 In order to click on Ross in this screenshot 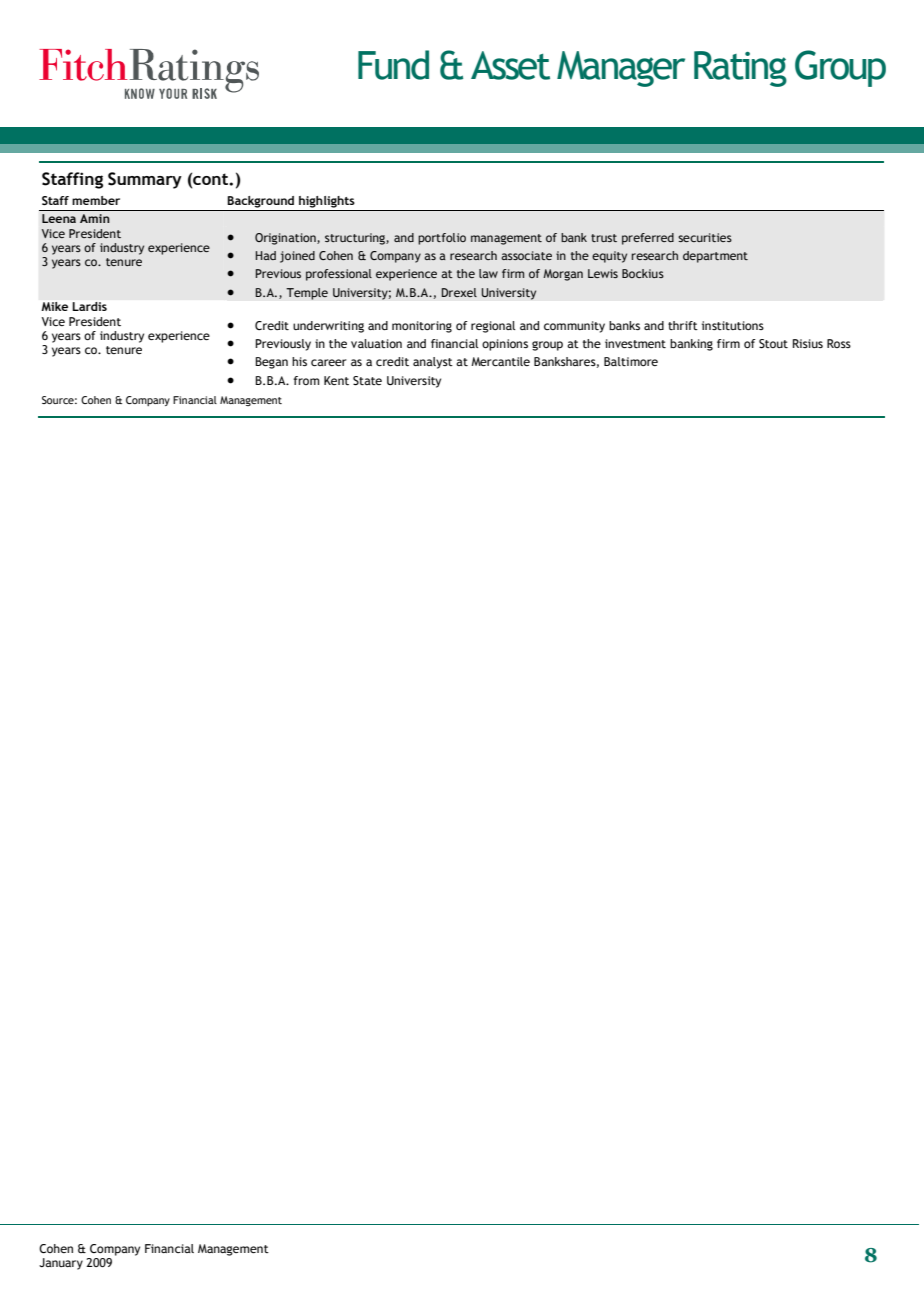, I will do `click(839, 343)`.
